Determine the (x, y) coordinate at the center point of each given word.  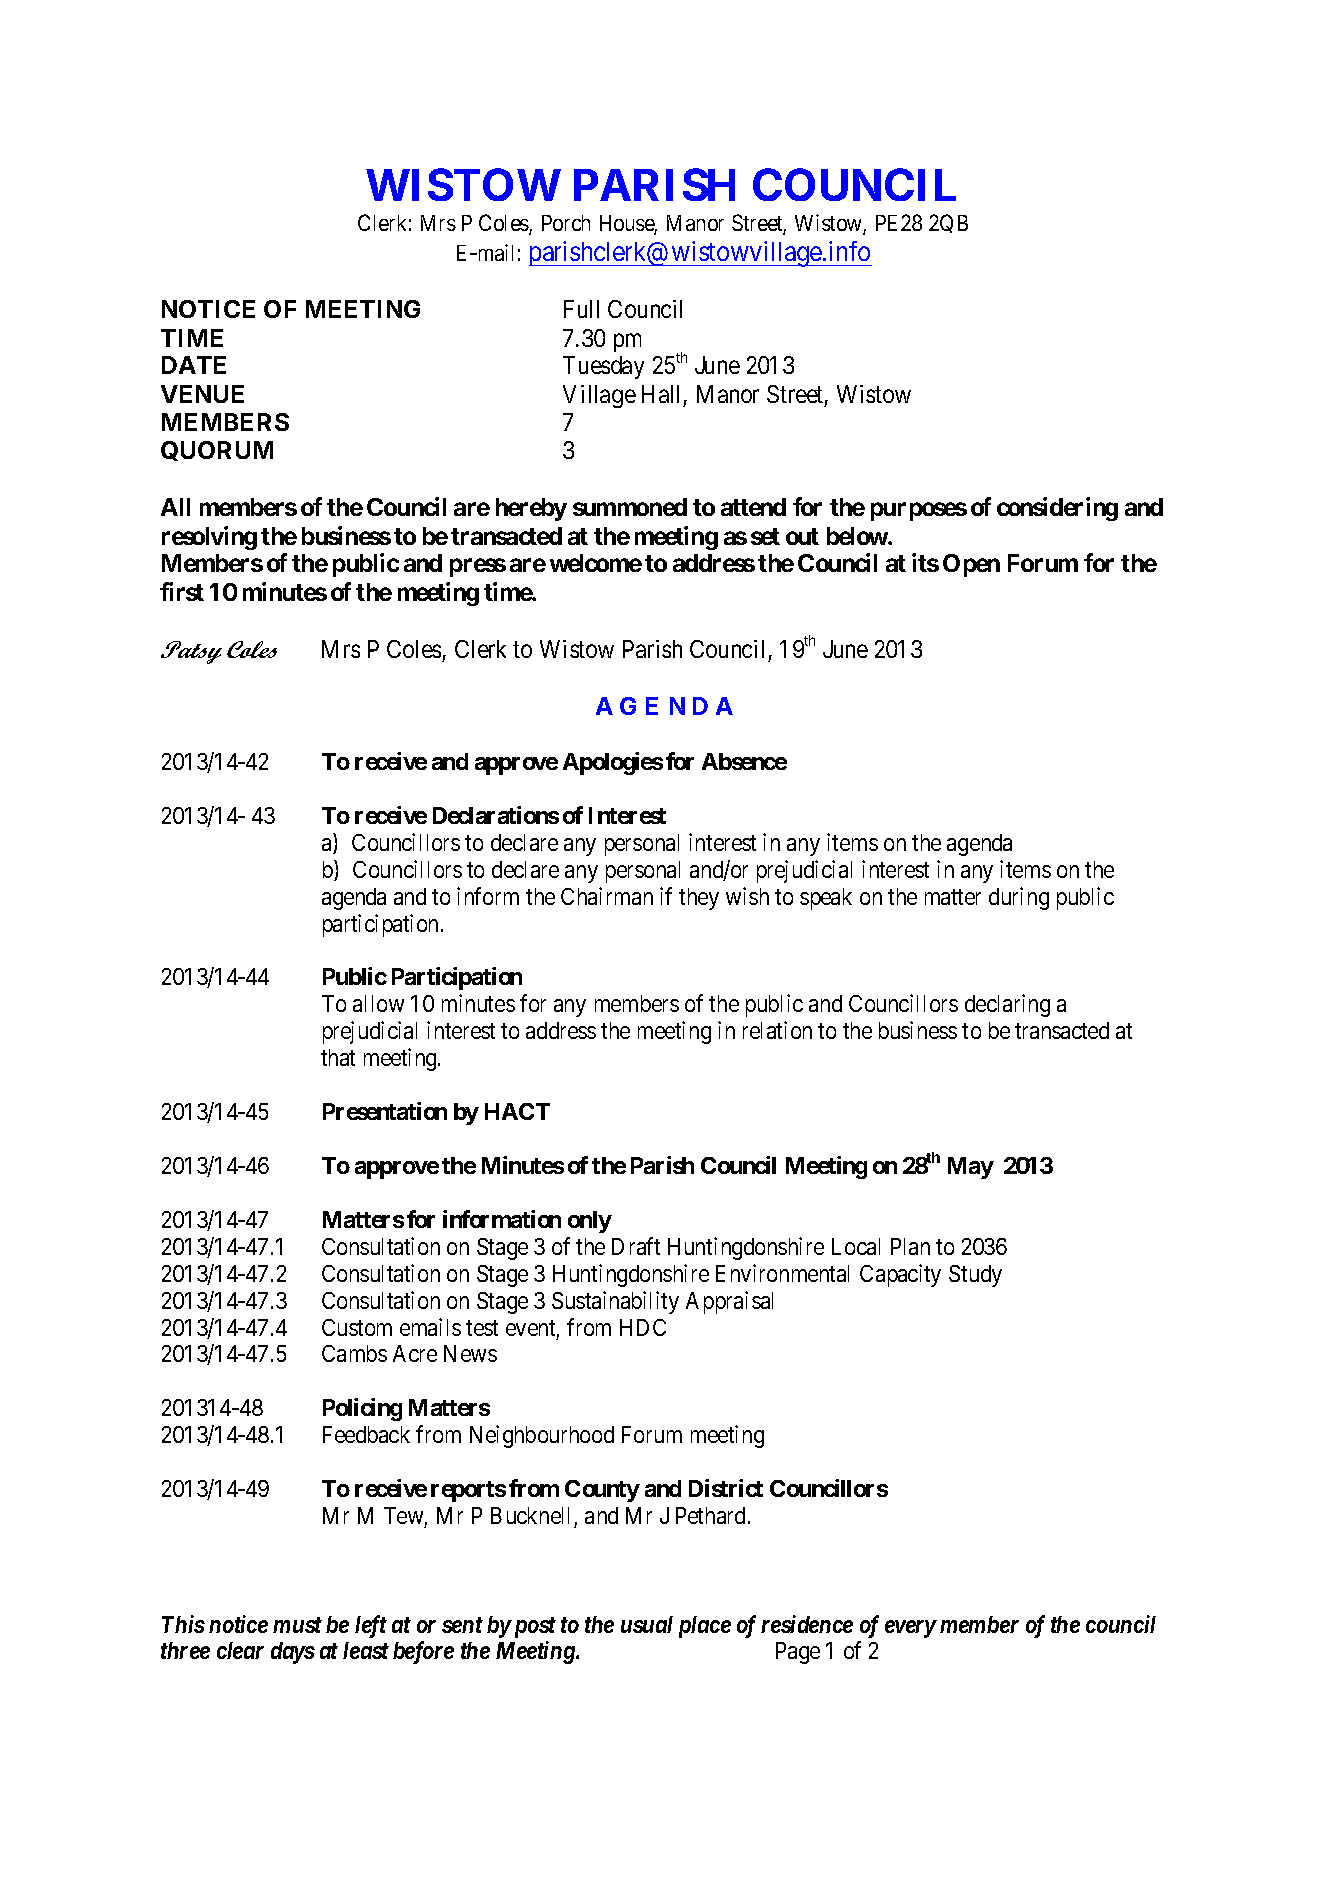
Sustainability (615, 1302)
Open (971, 565)
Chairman (607, 896)
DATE (194, 365)
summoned (630, 507)
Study (975, 1276)
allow (378, 1003)
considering (1057, 509)
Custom (357, 1327)
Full (581, 309)
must (297, 1625)
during (1019, 898)
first (182, 591)
